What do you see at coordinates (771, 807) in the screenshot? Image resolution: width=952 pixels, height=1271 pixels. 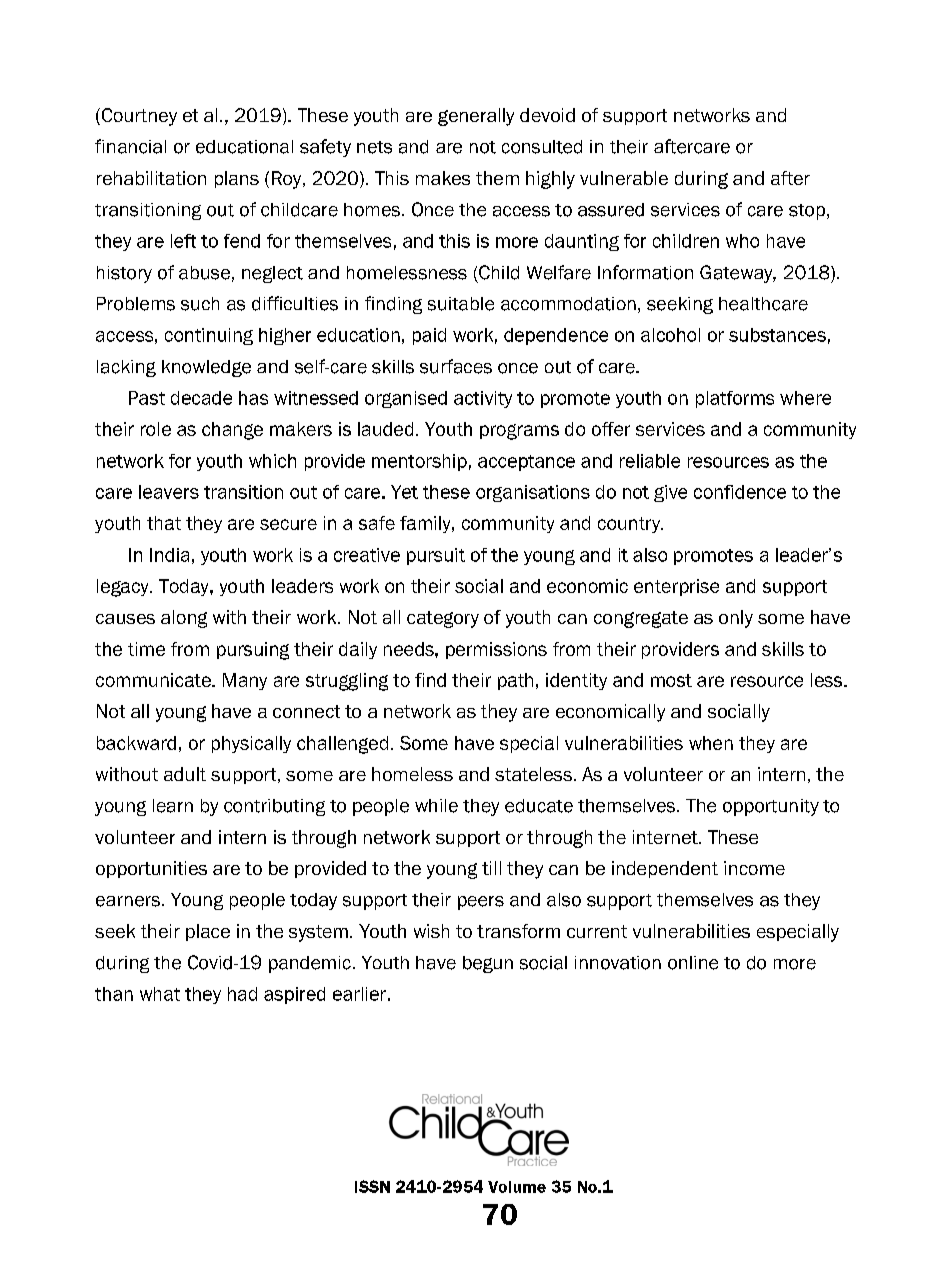 I see `opportunity` at bounding box center [771, 807].
